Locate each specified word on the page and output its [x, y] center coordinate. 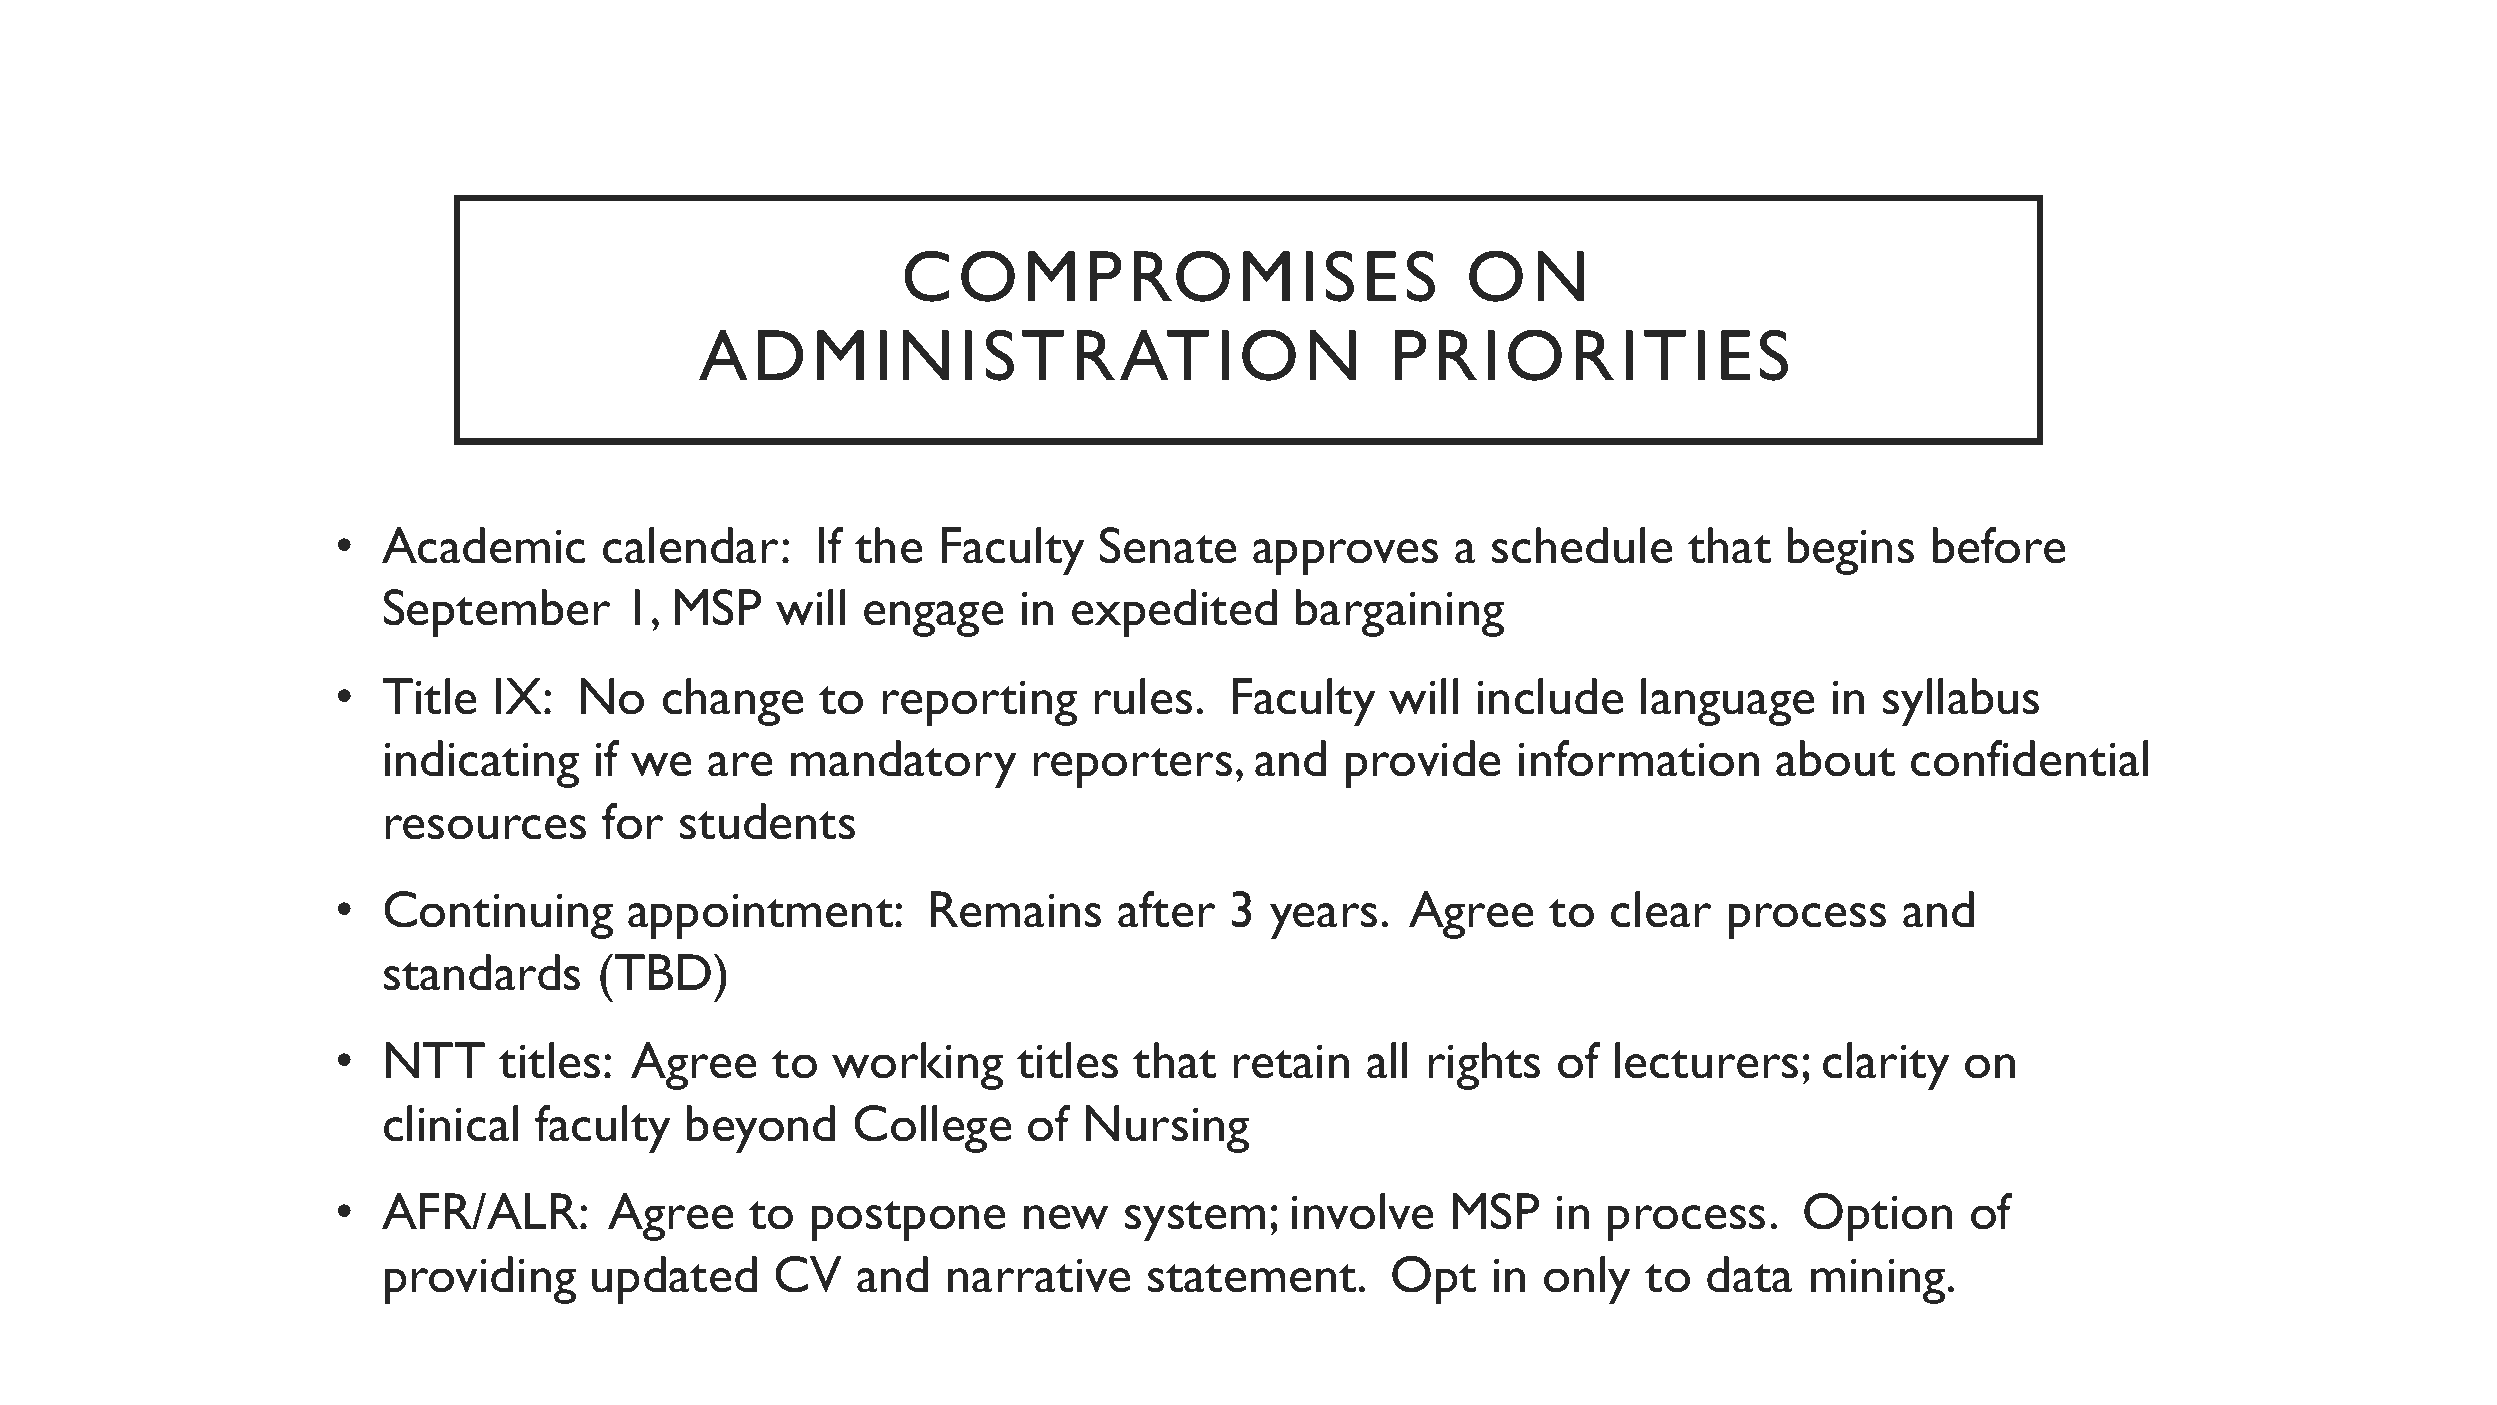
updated [674, 1280]
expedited [1174, 613]
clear [1661, 909]
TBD [663, 972]
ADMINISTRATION [1027, 355]
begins [1851, 551]
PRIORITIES [1591, 355]
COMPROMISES [1169, 276]
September [497, 613]
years [1323, 921]
